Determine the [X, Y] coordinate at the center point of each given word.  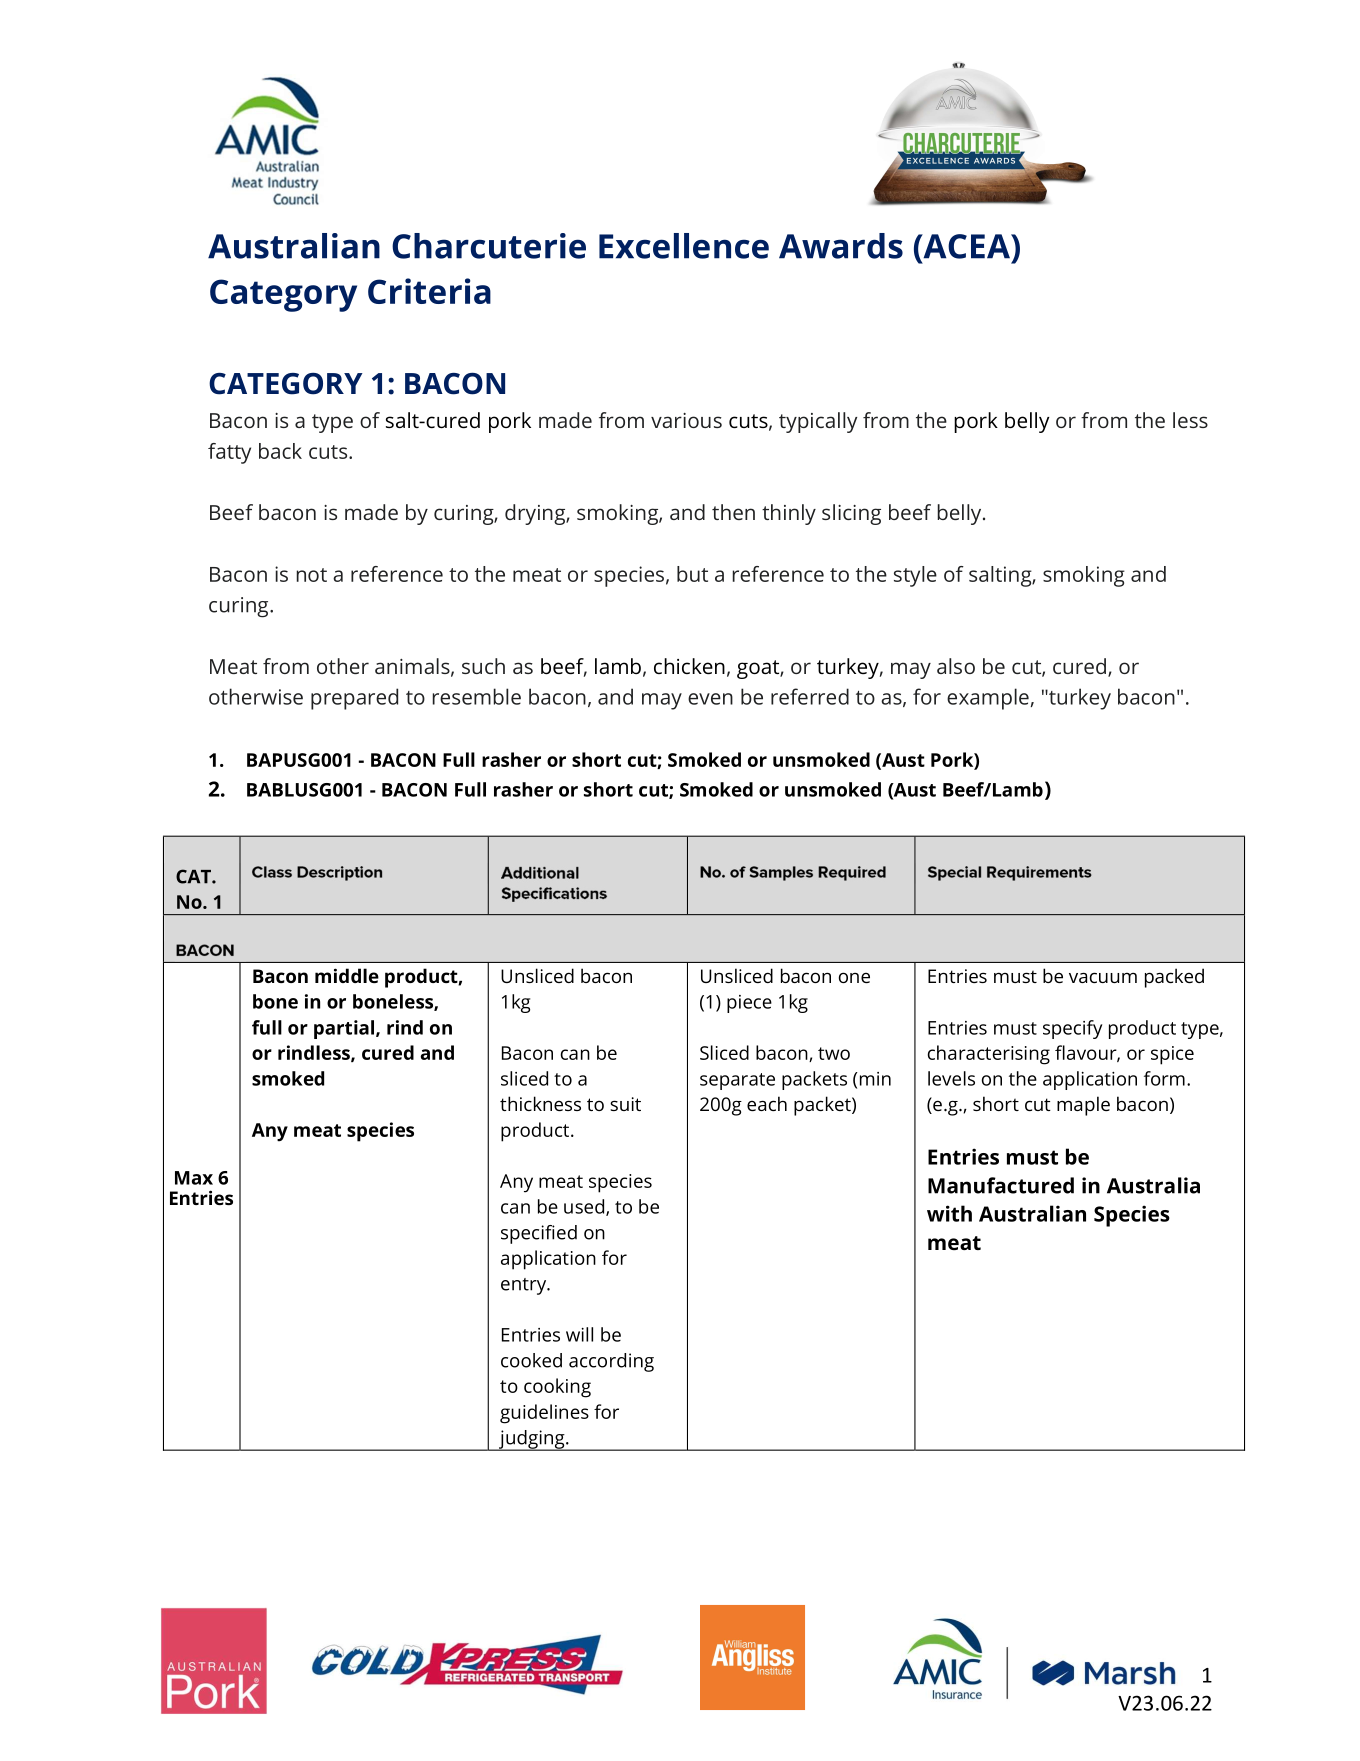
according [611, 1362]
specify [1072, 1029]
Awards [841, 246]
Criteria [429, 291]
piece [749, 1004]
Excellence [684, 246]
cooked [531, 1360]
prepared [354, 699]
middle [347, 975]
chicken [689, 666]
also [956, 666]
